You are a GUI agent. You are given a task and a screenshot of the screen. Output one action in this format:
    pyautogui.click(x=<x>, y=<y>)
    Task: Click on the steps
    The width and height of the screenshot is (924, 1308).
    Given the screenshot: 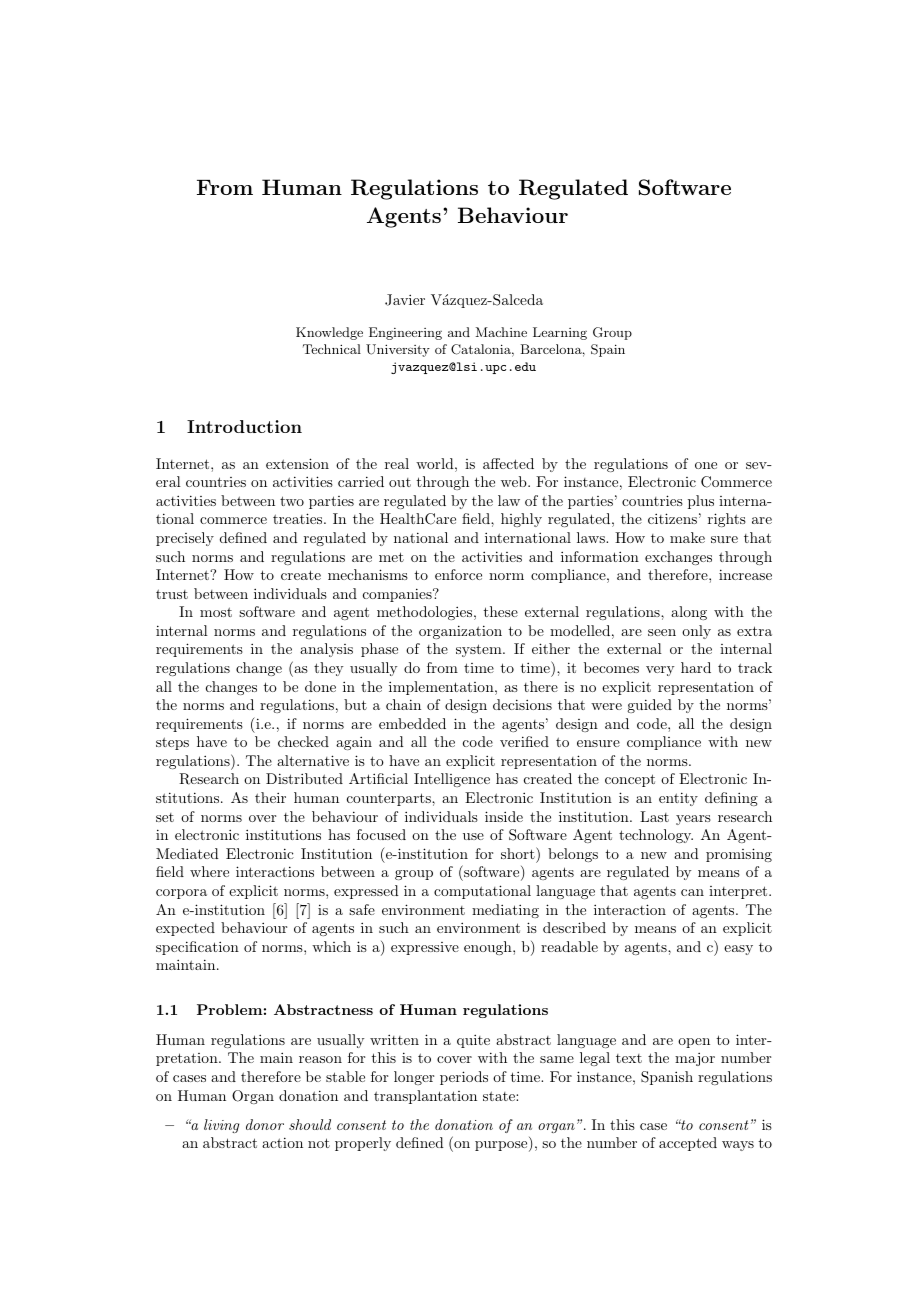 What is the action you would take?
    pyautogui.click(x=172, y=743)
